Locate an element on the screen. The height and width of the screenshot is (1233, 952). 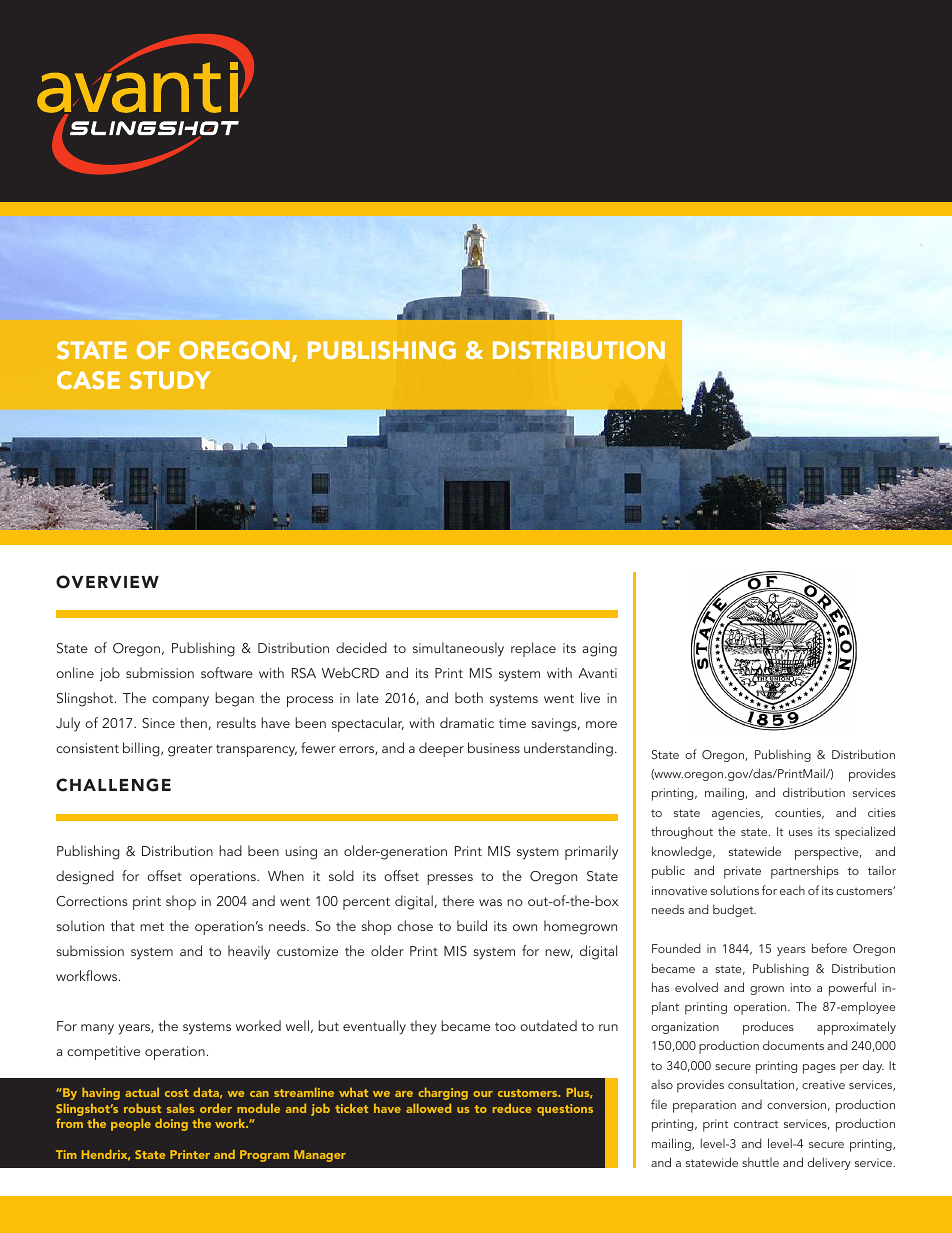
agencies is located at coordinates (737, 814).
